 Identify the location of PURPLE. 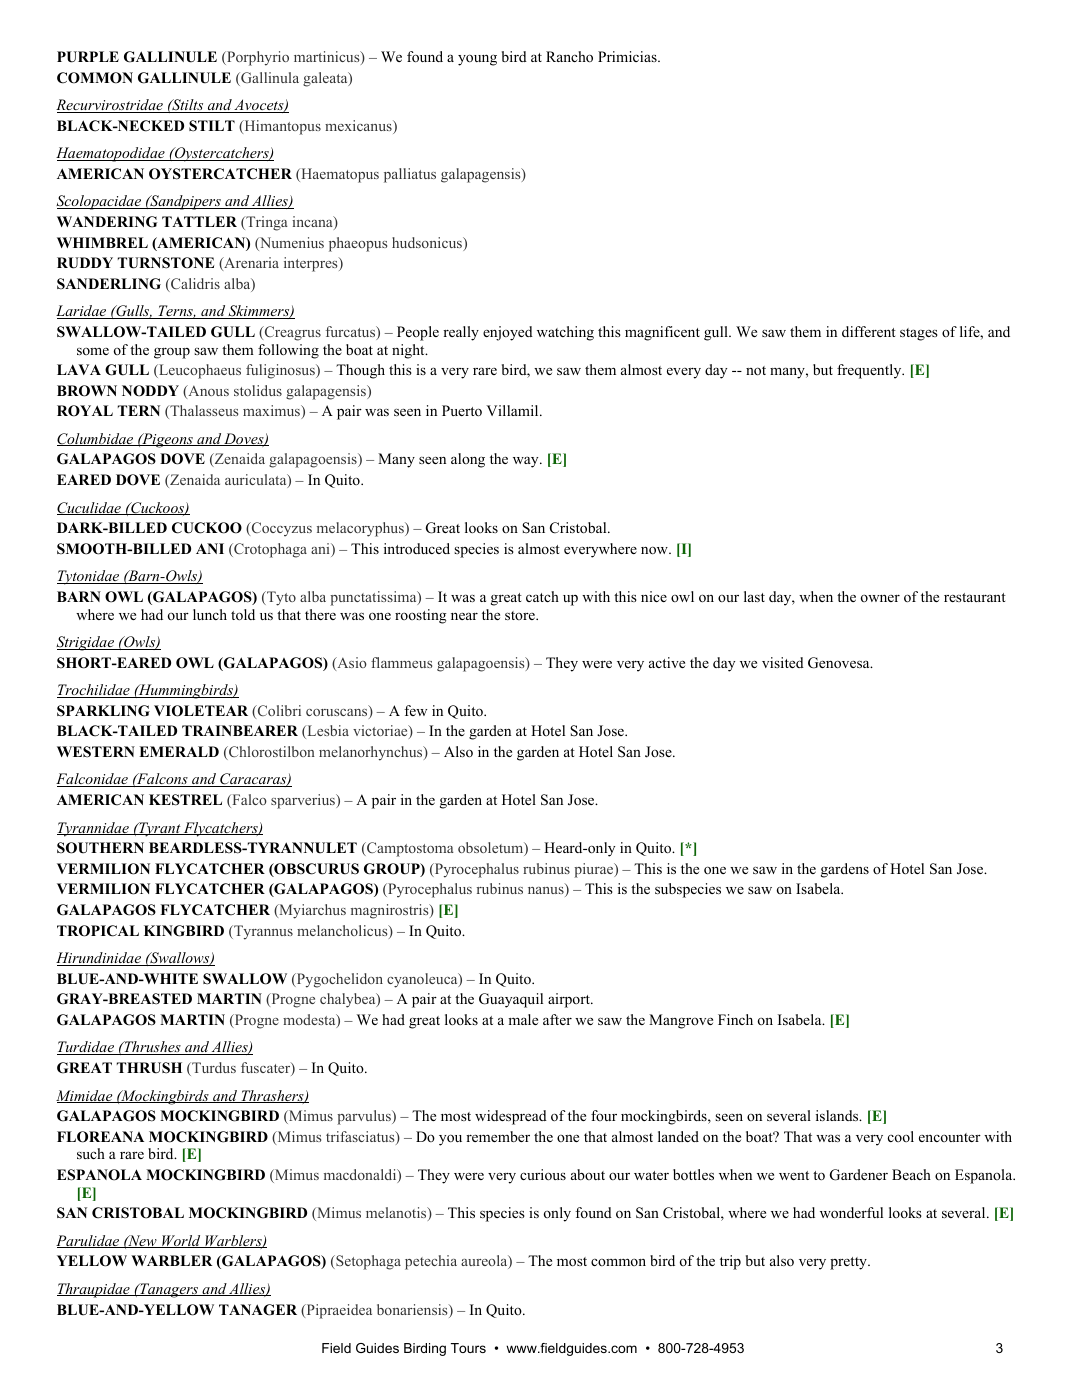
(88, 57).
